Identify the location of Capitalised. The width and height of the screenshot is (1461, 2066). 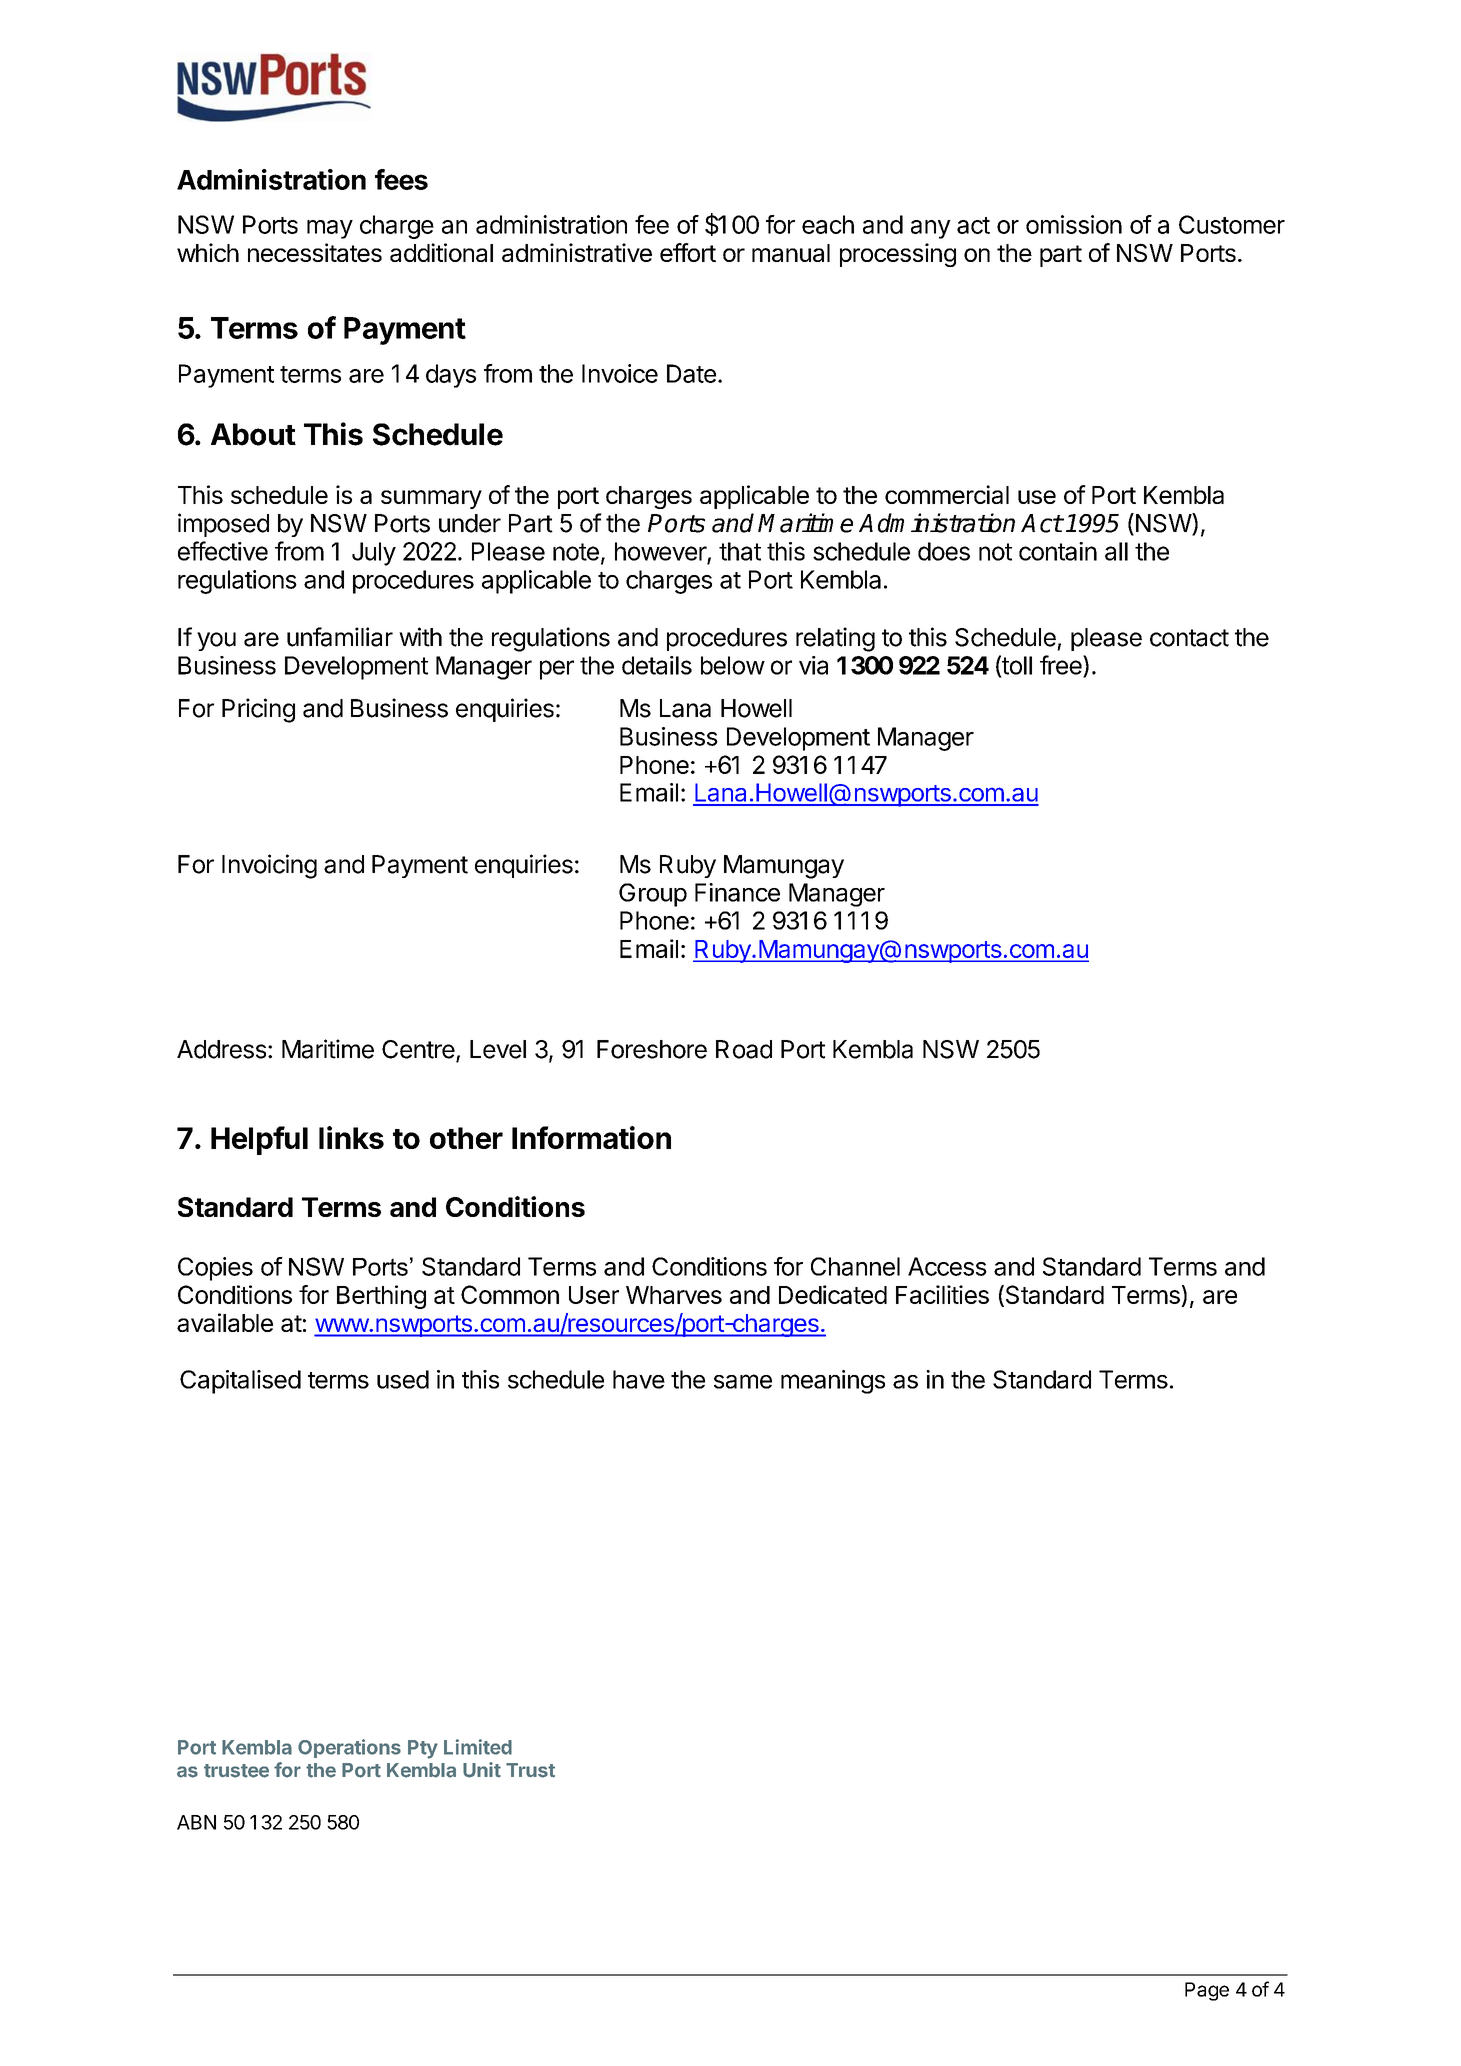
(240, 1382).
